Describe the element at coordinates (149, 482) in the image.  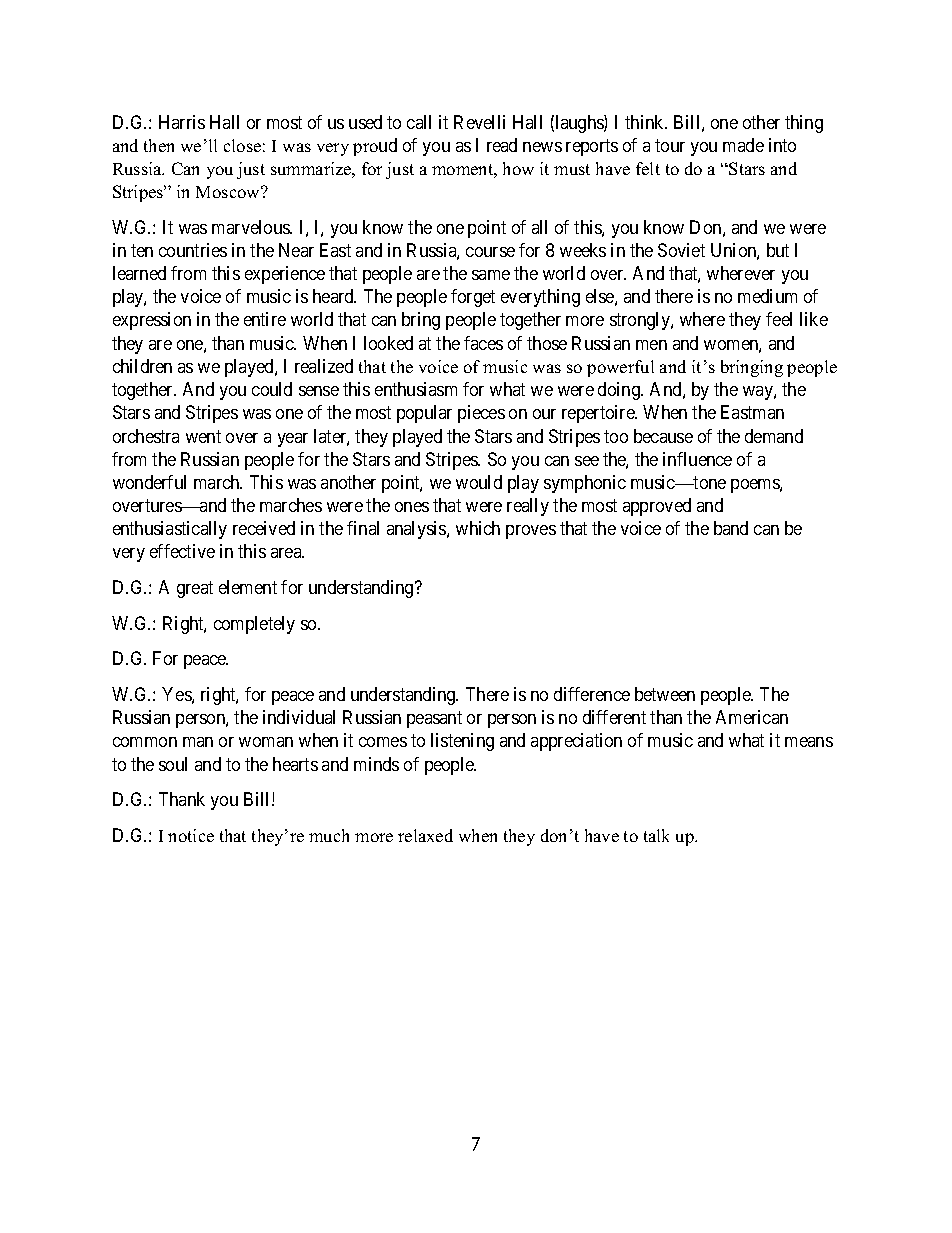
I see `wonderful` at that location.
